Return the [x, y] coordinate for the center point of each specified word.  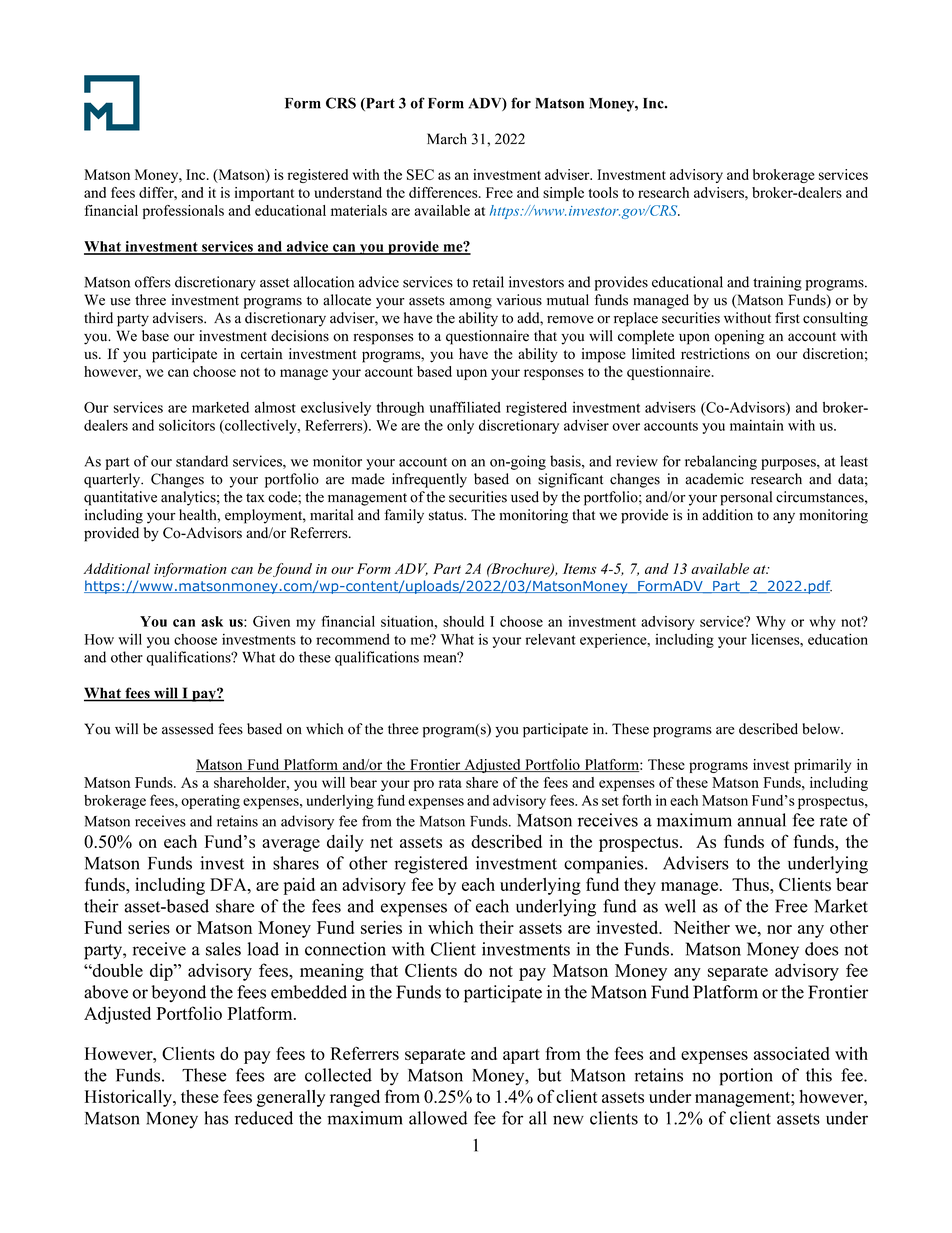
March [447, 139]
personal [746, 498]
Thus [751, 884]
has [216, 1118]
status [447, 516]
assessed [188, 729]
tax [255, 498]
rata [450, 783]
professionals [183, 212]
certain [262, 353]
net [381, 842]
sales [223, 949]
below [822, 729]
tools [603, 192]
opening [739, 337]
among [471, 303]
